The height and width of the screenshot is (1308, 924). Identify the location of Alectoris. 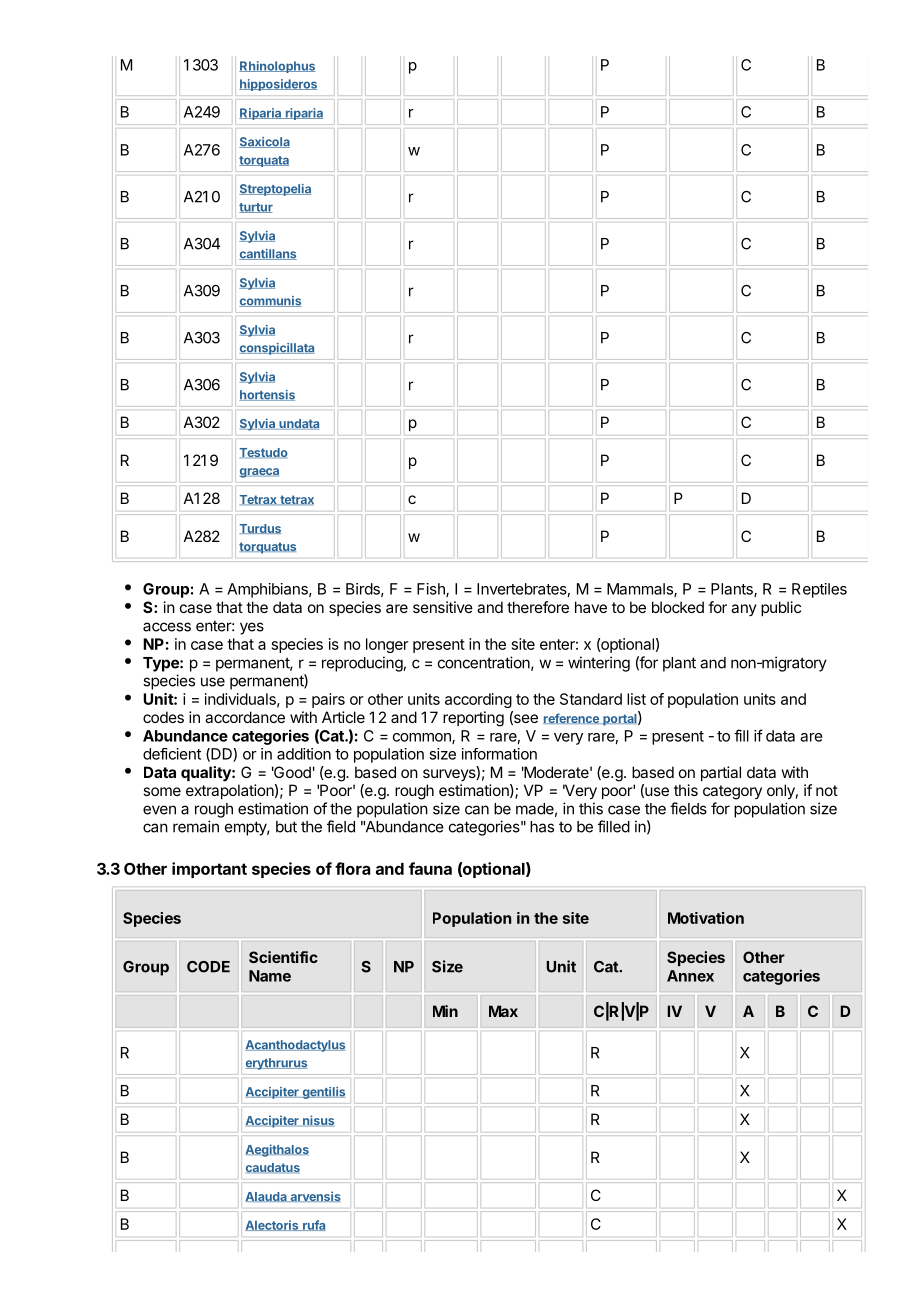
(273, 1225).
